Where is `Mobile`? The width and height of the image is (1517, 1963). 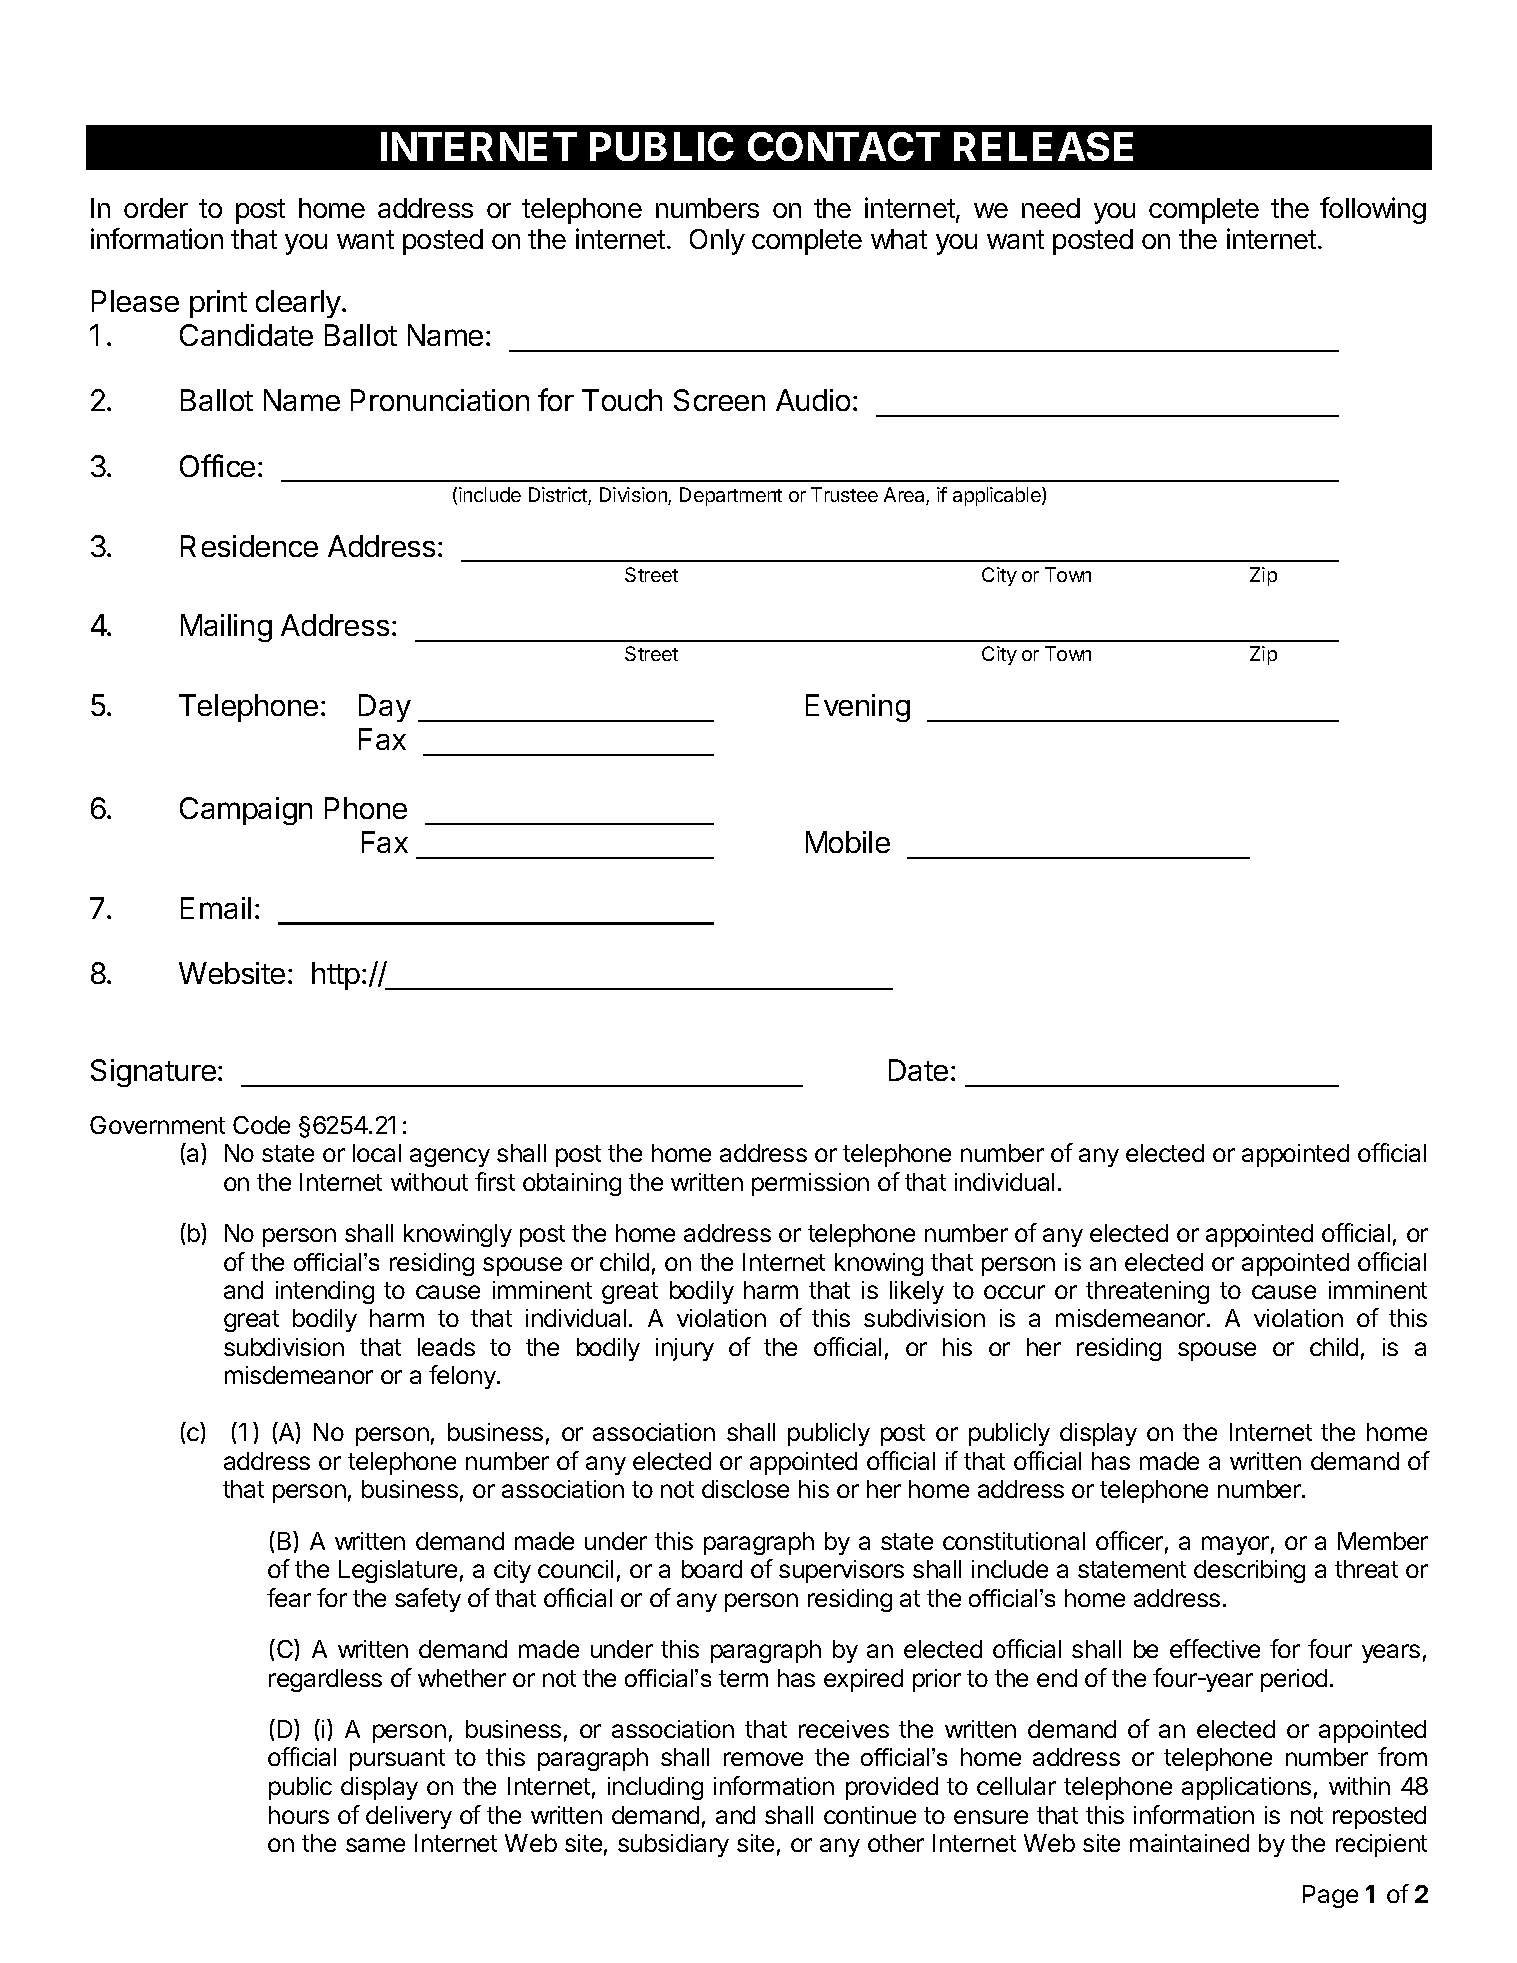 Mobile is located at coordinates (848, 842).
